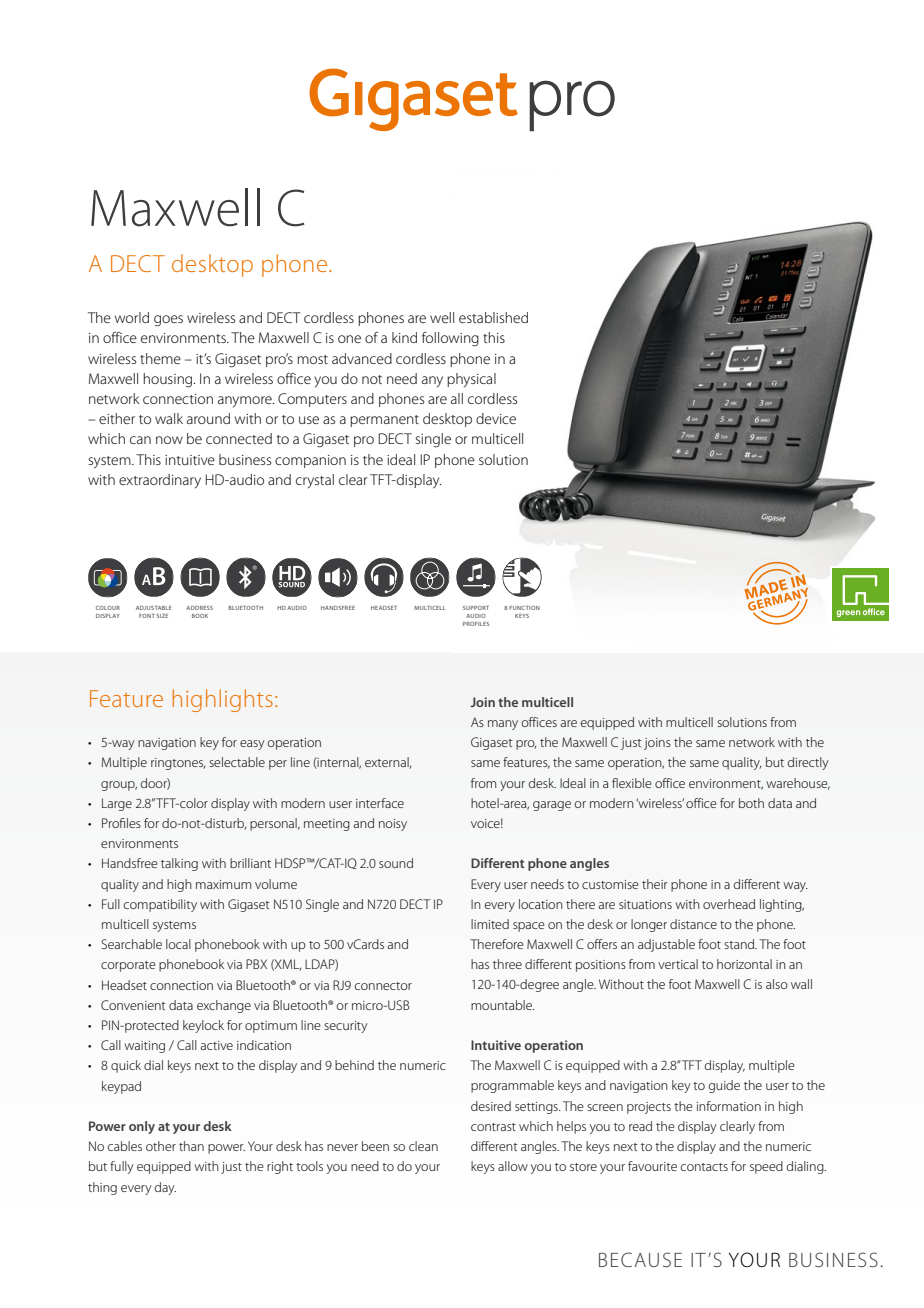 Image resolution: width=924 pixels, height=1308 pixels. I want to click on local, so click(178, 944).
